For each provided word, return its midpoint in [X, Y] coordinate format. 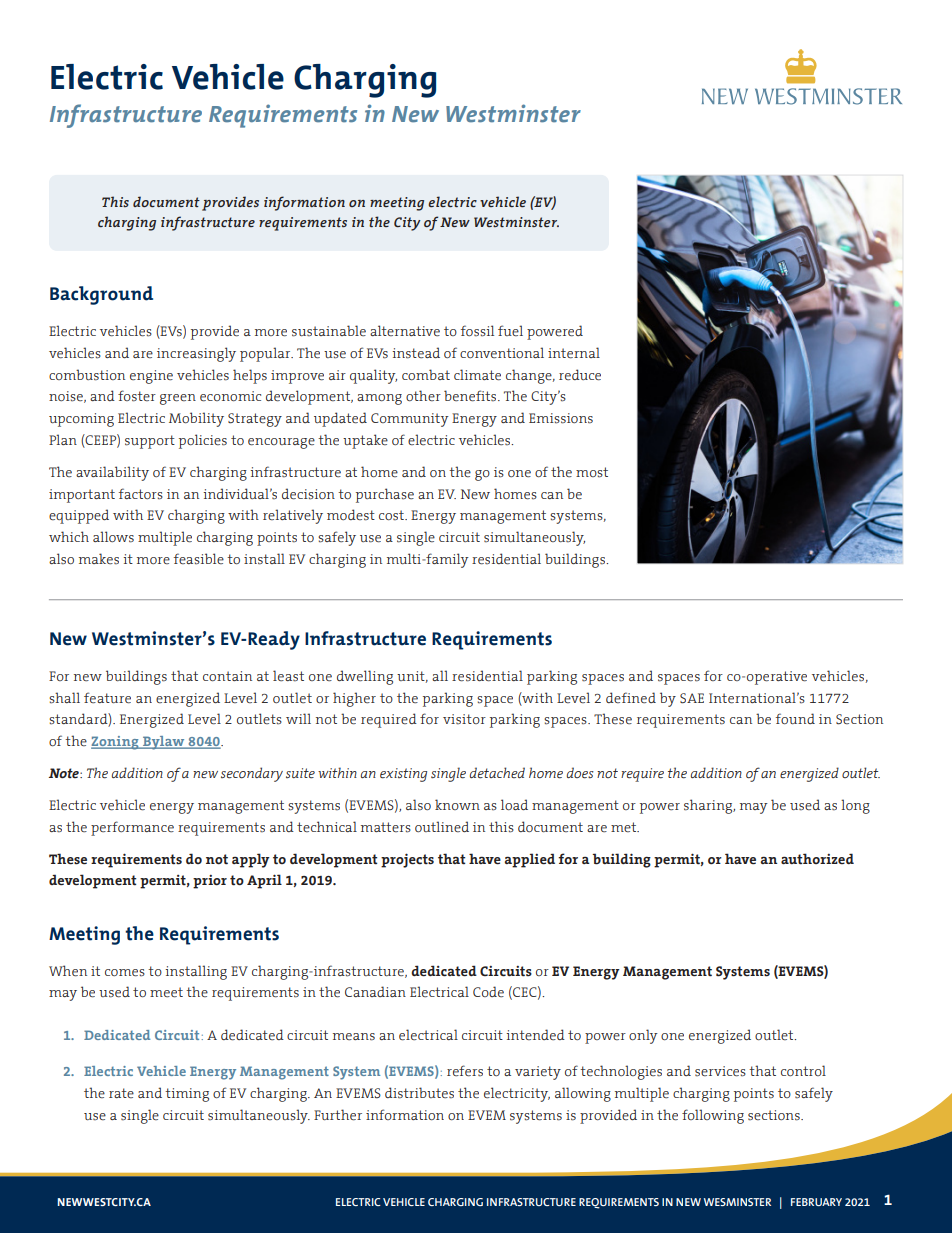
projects [407, 860]
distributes [419, 1093]
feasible [199, 559]
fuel [510, 330]
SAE [692, 698]
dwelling [365, 677]
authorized [817, 859]
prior [210, 882]
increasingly [196, 354]
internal [574, 353]
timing [187, 1095]
